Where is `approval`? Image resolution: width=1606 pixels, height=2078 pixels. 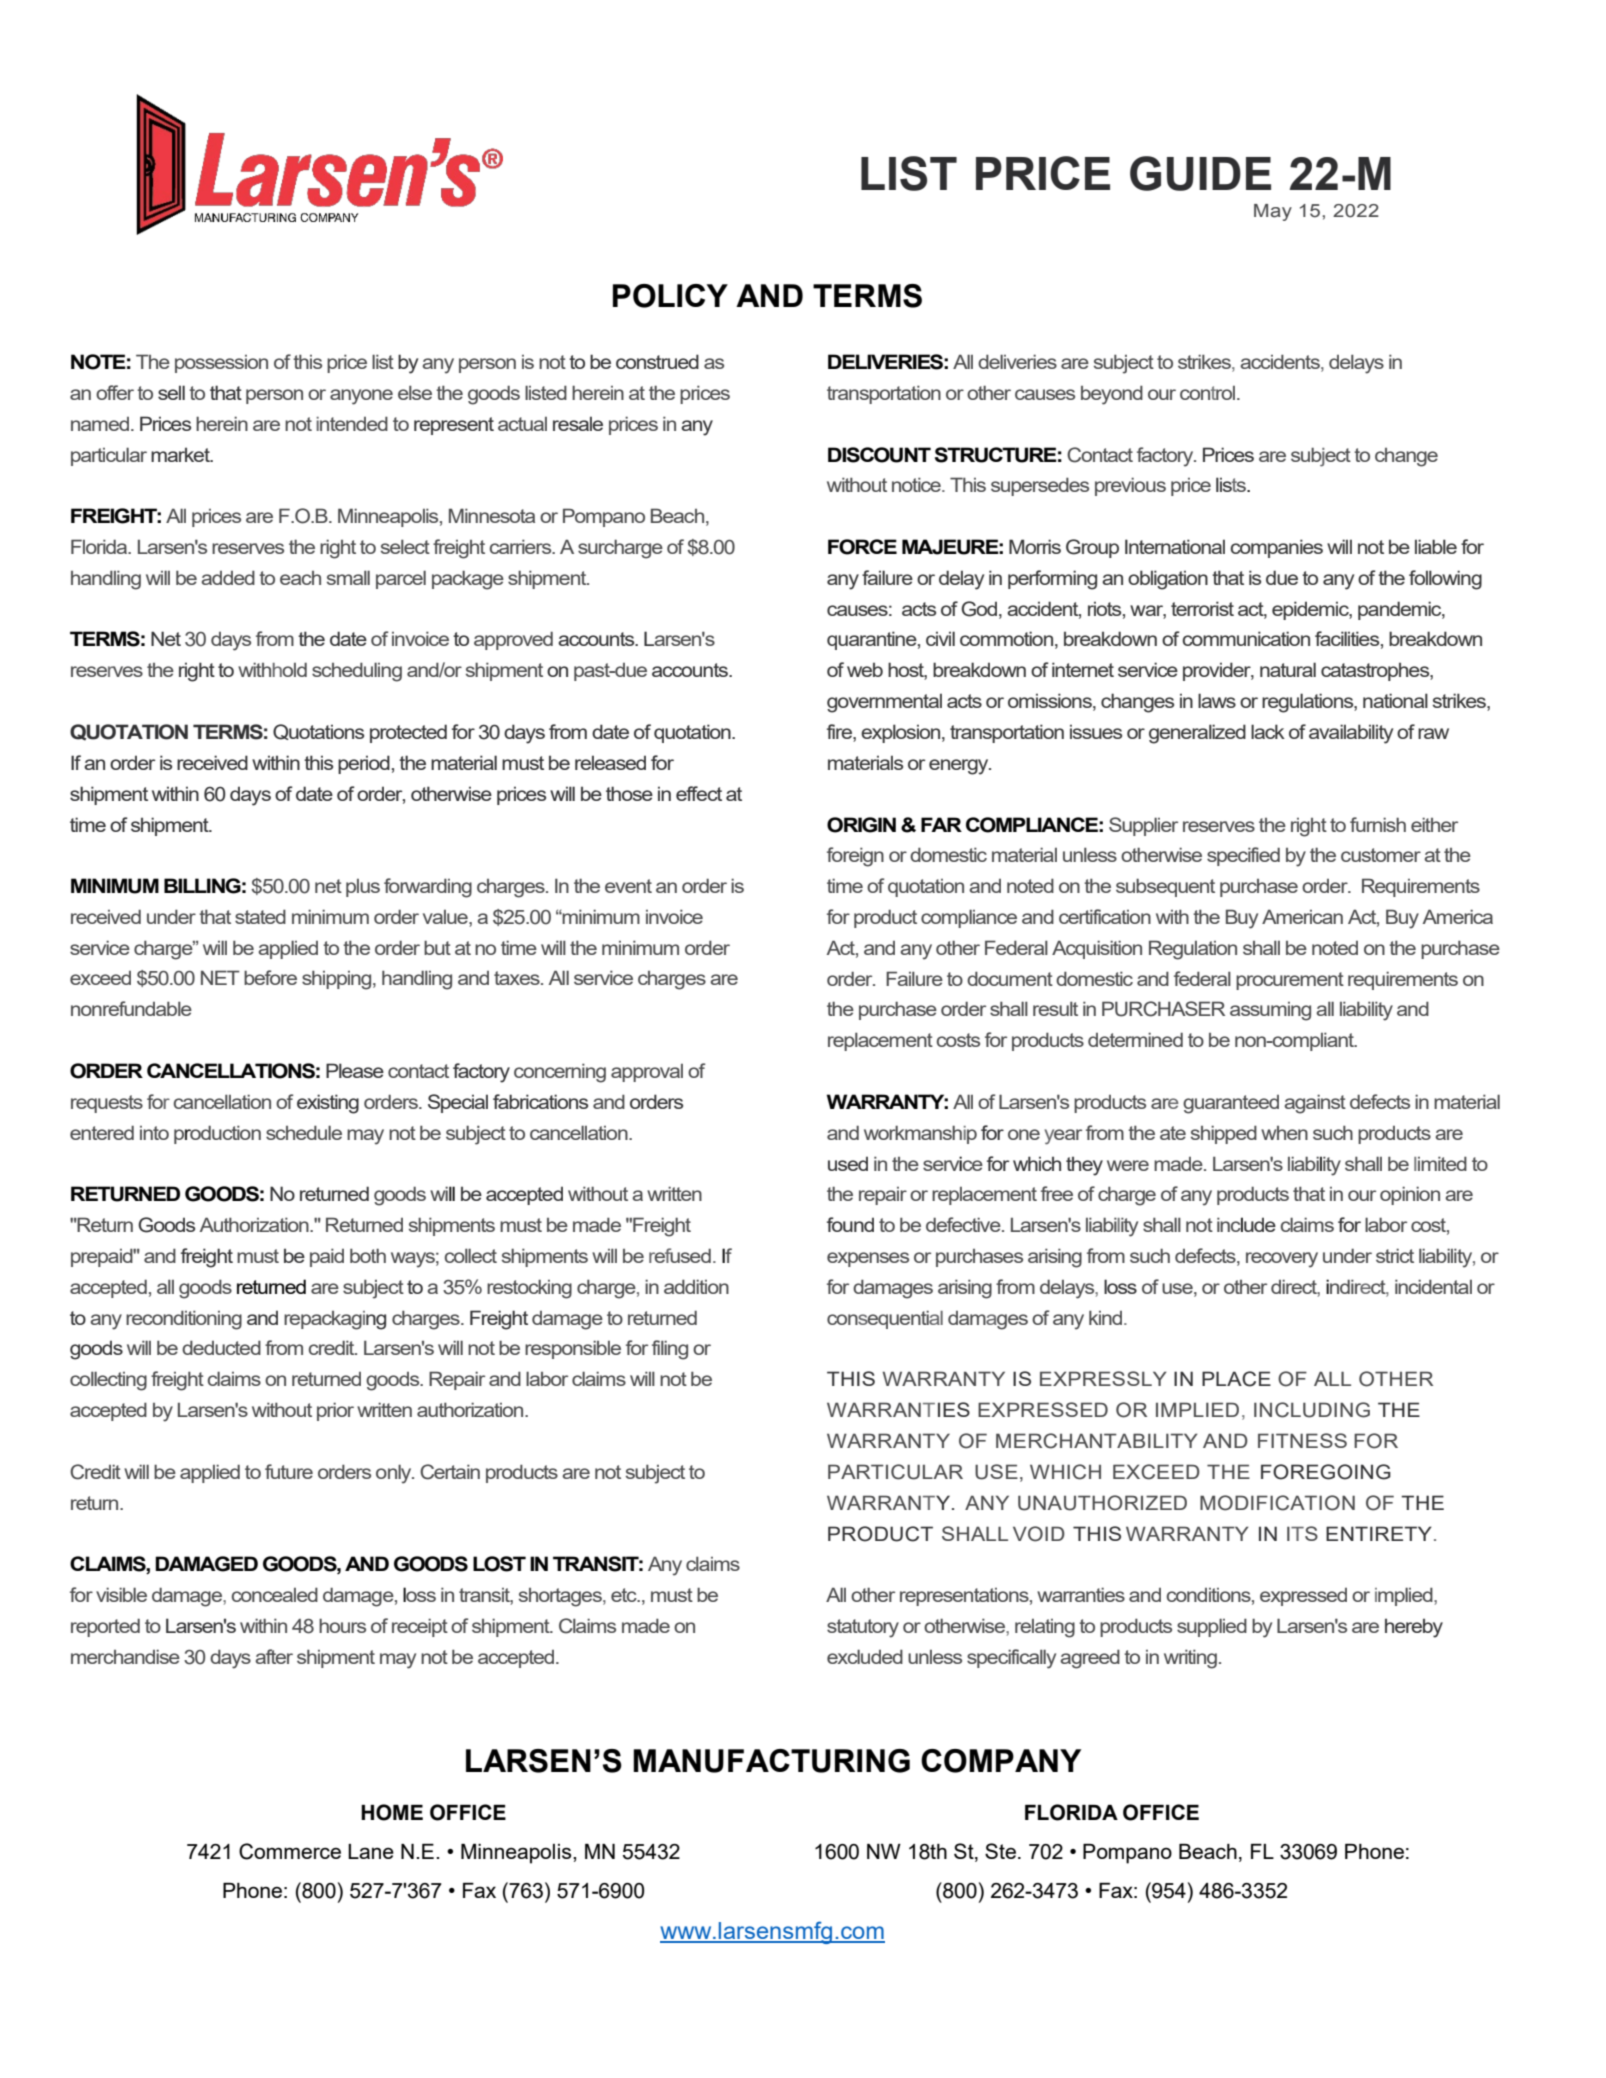 approval is located at coordinates (647, 1073).
